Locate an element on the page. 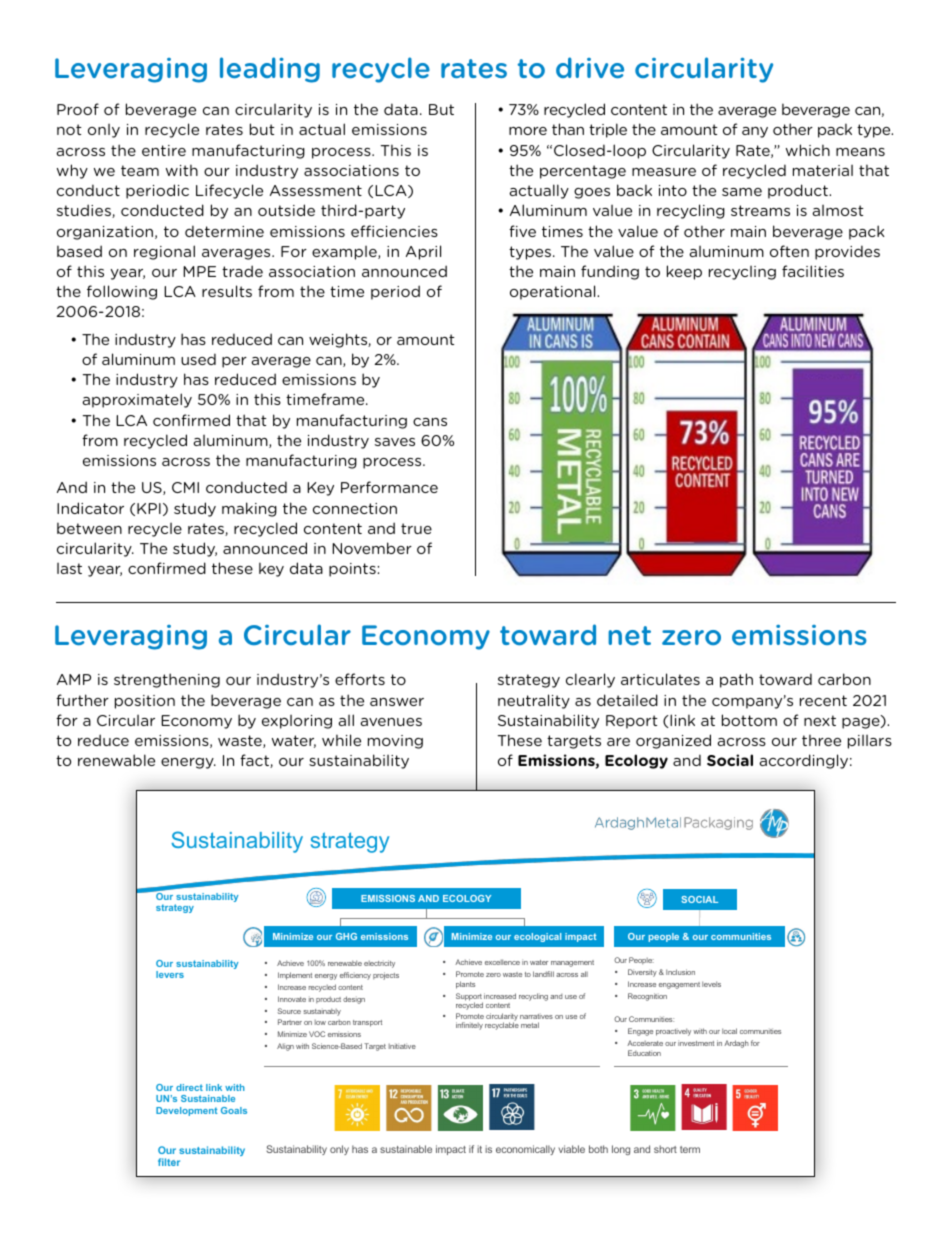 Image resolution: width=952 pixels, height=1233 pixels. used is located at coordinates (198, 359).
